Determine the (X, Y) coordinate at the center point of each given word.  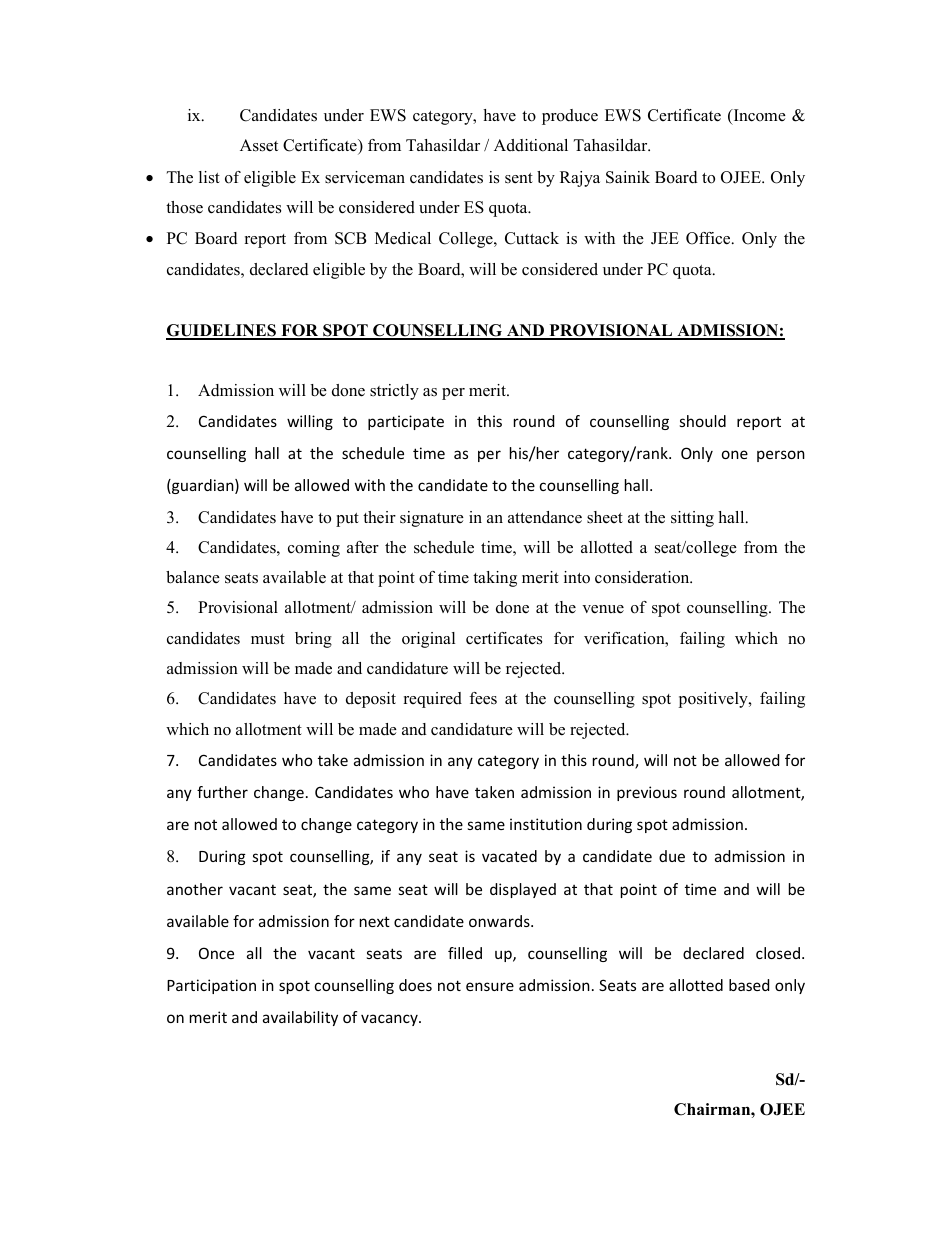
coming (314, 549)
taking (495, 579)
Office (709, 238)
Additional (531, 145)
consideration (643, 577)
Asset (259, 145)
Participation (211, 986)
